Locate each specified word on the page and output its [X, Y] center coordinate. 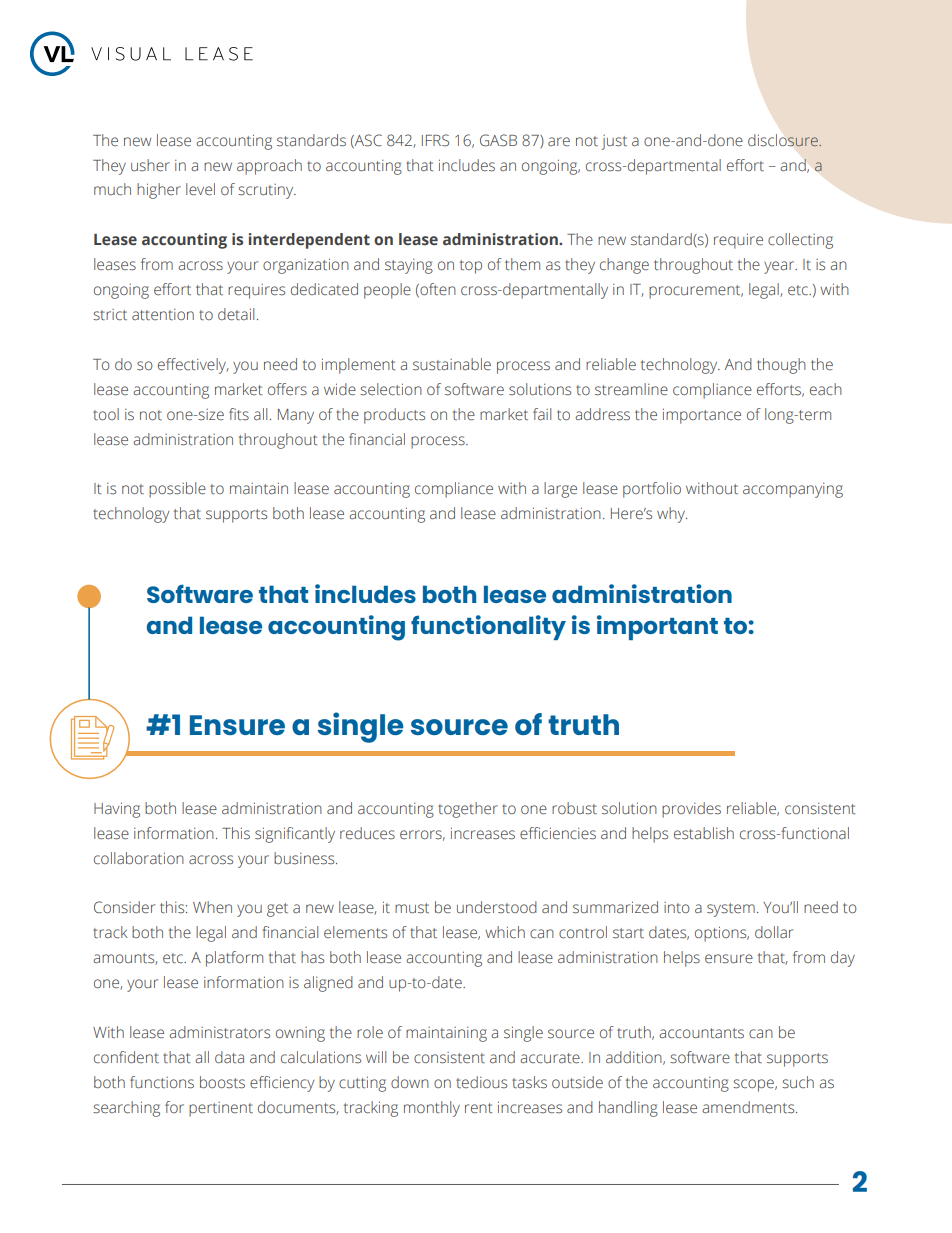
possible [177, 490]
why [672, 515]
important [657, 627]
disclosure [784, 140]
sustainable [452, 364]
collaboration [139, 858]
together [468, 810]
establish [704, 833]
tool [106, 414]
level [200, 189]
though [781, 366]
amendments [749, 1107]
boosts [222, 1082]
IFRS [435, 140]
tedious [481, 1082]
